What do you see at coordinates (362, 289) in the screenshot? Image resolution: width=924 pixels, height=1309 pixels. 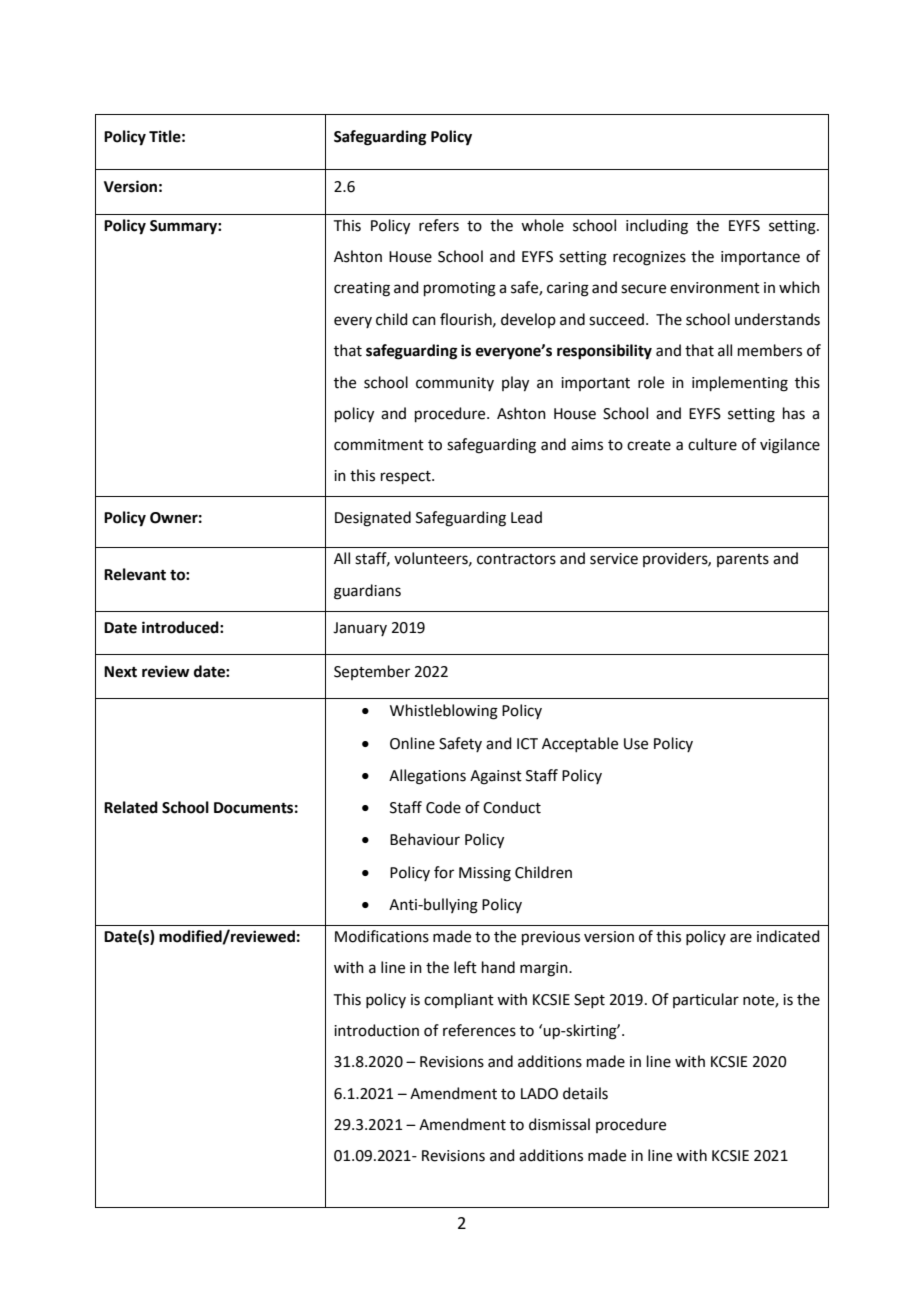 I see `creating` at bounding box center [362, 289].
